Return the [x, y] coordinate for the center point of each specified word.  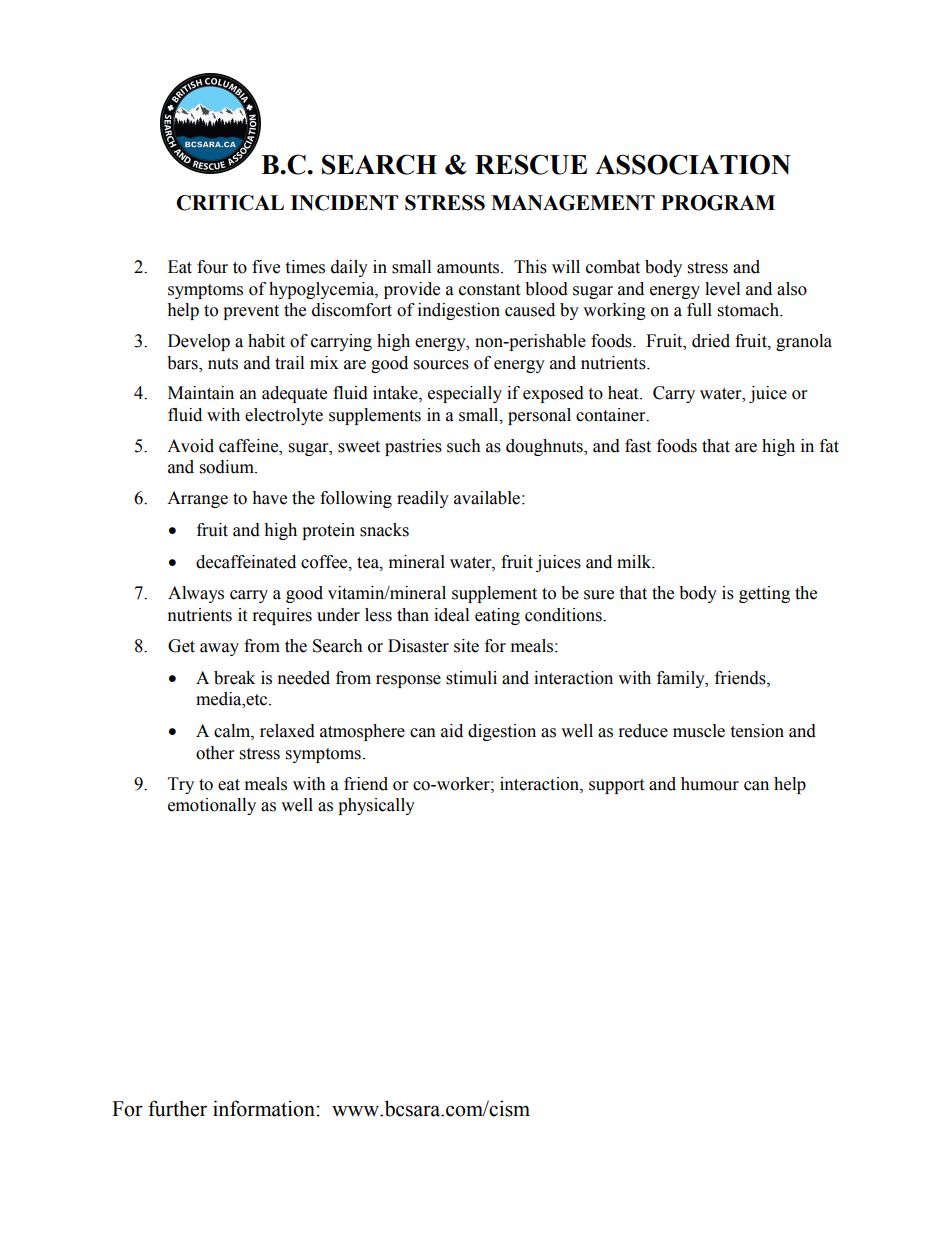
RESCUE [531, 164]
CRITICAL [230, 203]
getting [764, 594]
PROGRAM [718, 203]
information [264, 1108]
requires [282, 616]
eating [497, 616]
